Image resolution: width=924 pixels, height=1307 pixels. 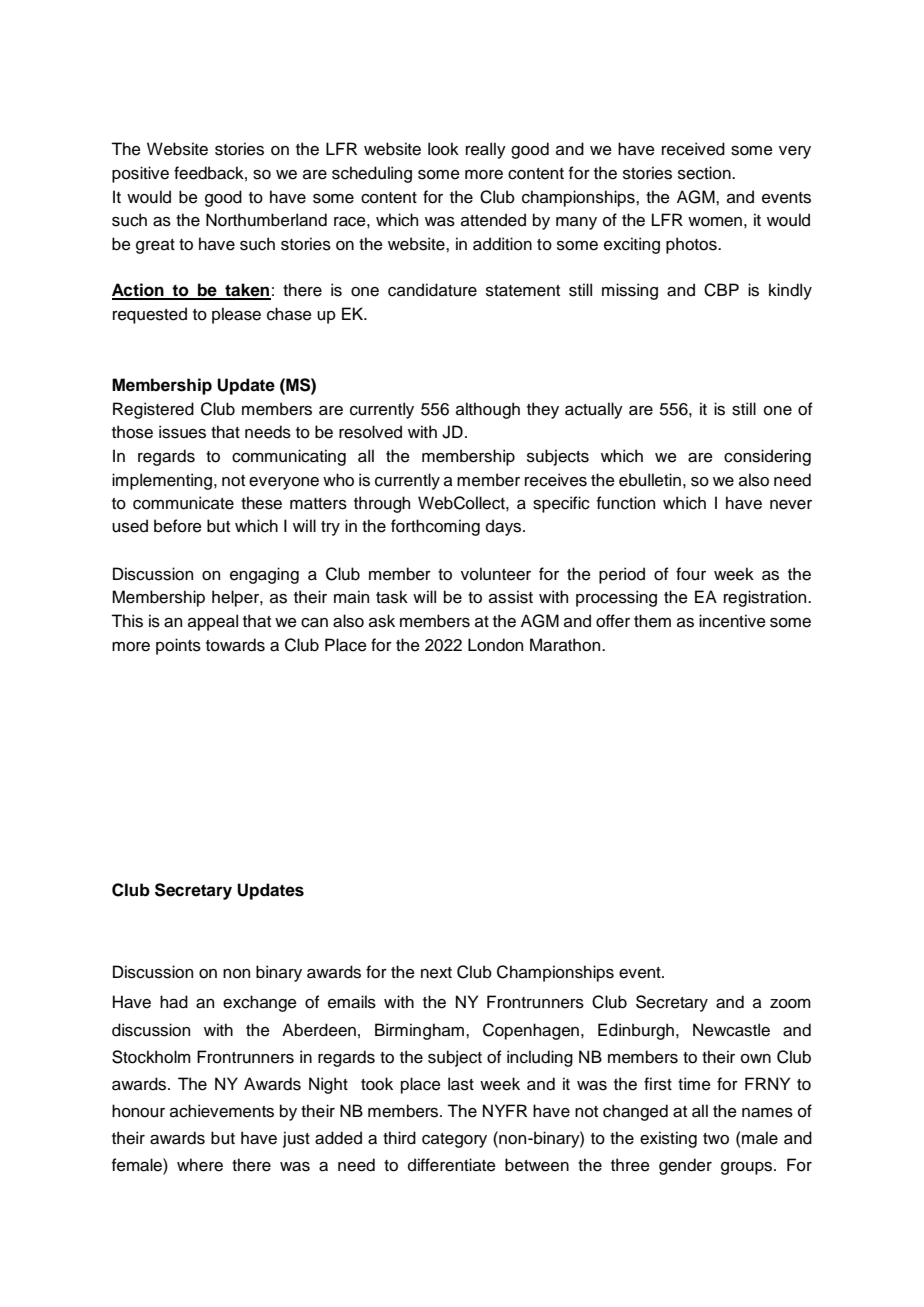 I want to click on category, so click(x=454, y=1140).
